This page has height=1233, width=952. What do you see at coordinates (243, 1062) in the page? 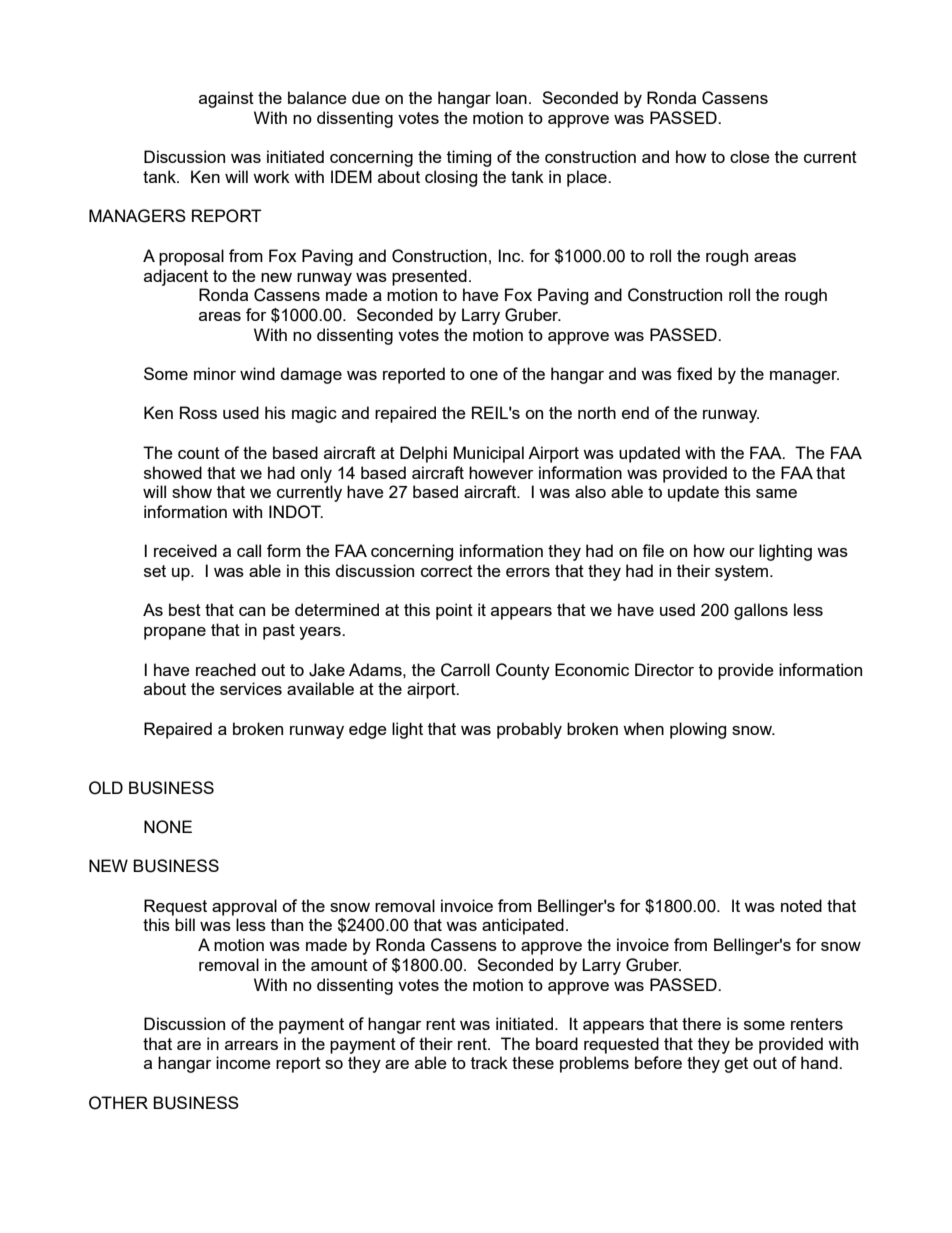
I see `income` at bounding box center [243, 1062].
